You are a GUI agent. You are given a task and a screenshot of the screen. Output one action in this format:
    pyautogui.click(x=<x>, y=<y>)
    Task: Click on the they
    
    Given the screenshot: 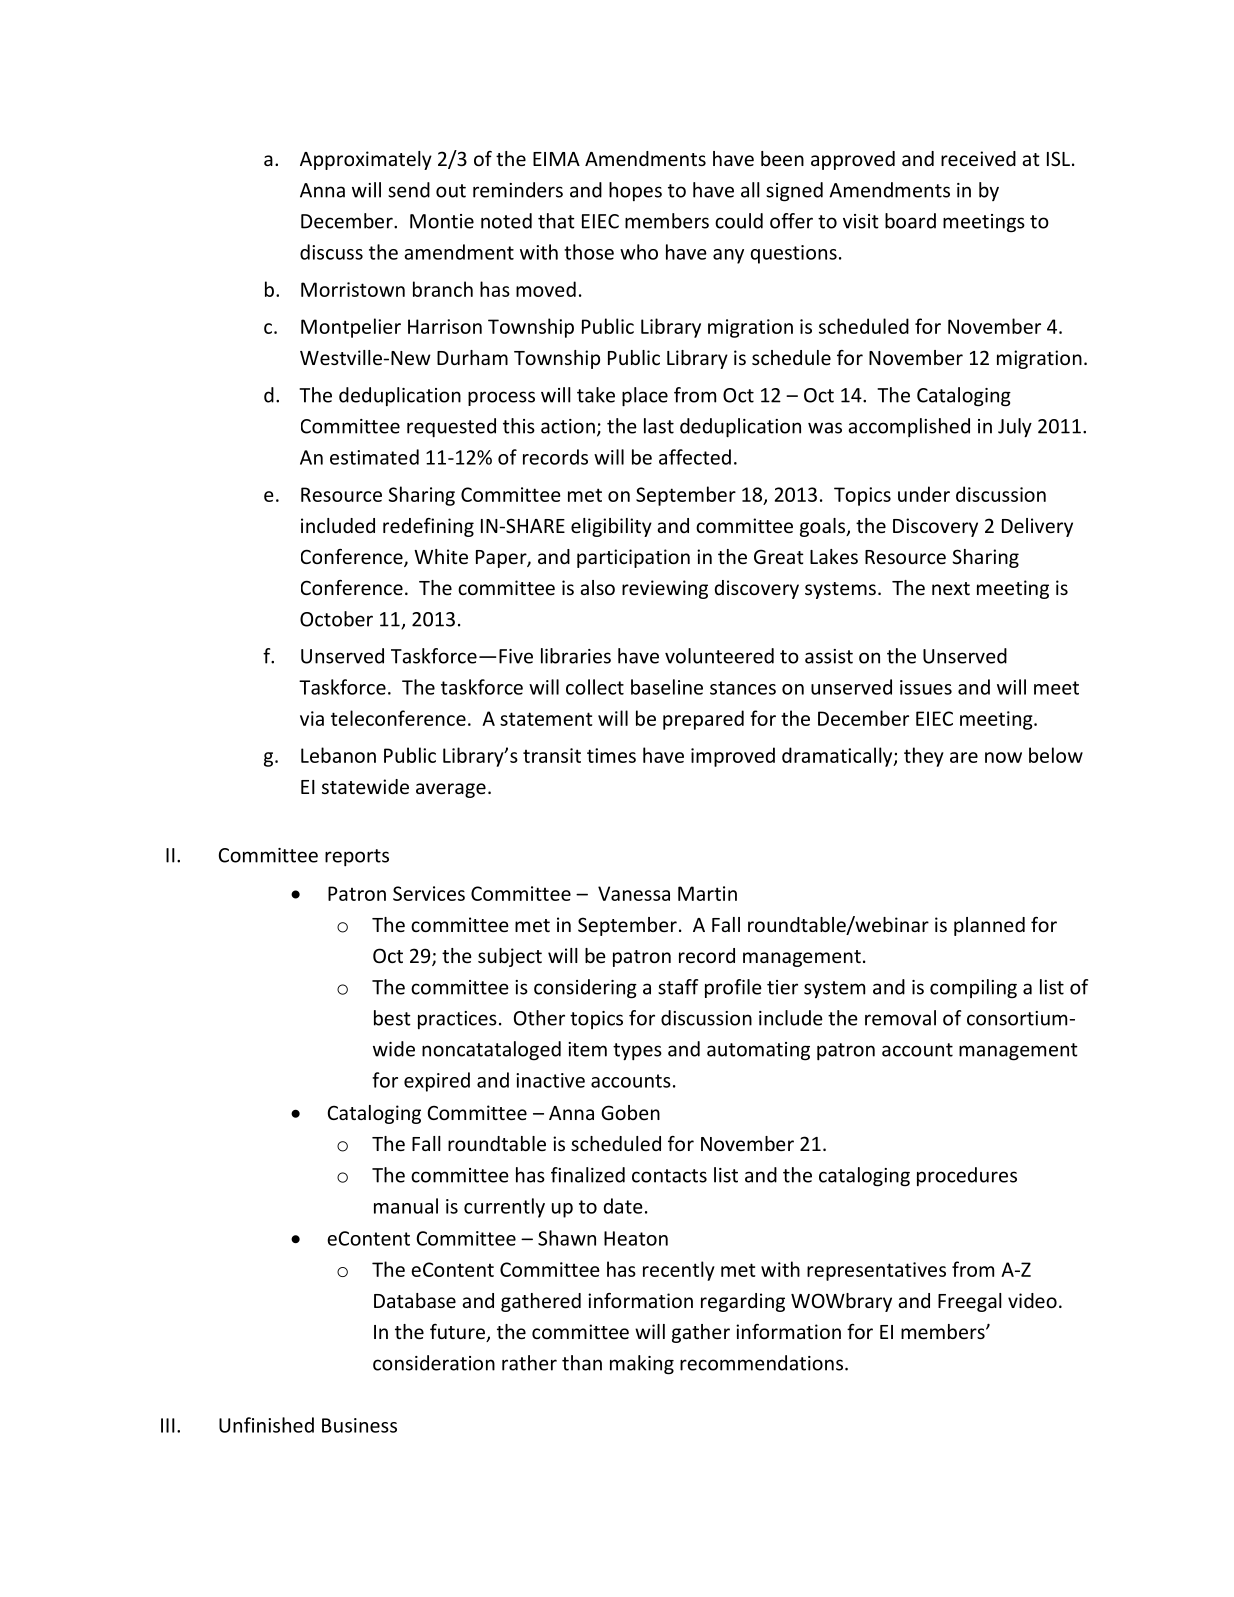 What is the action you would take?
    pyautogui.click(x=924, y=757)
